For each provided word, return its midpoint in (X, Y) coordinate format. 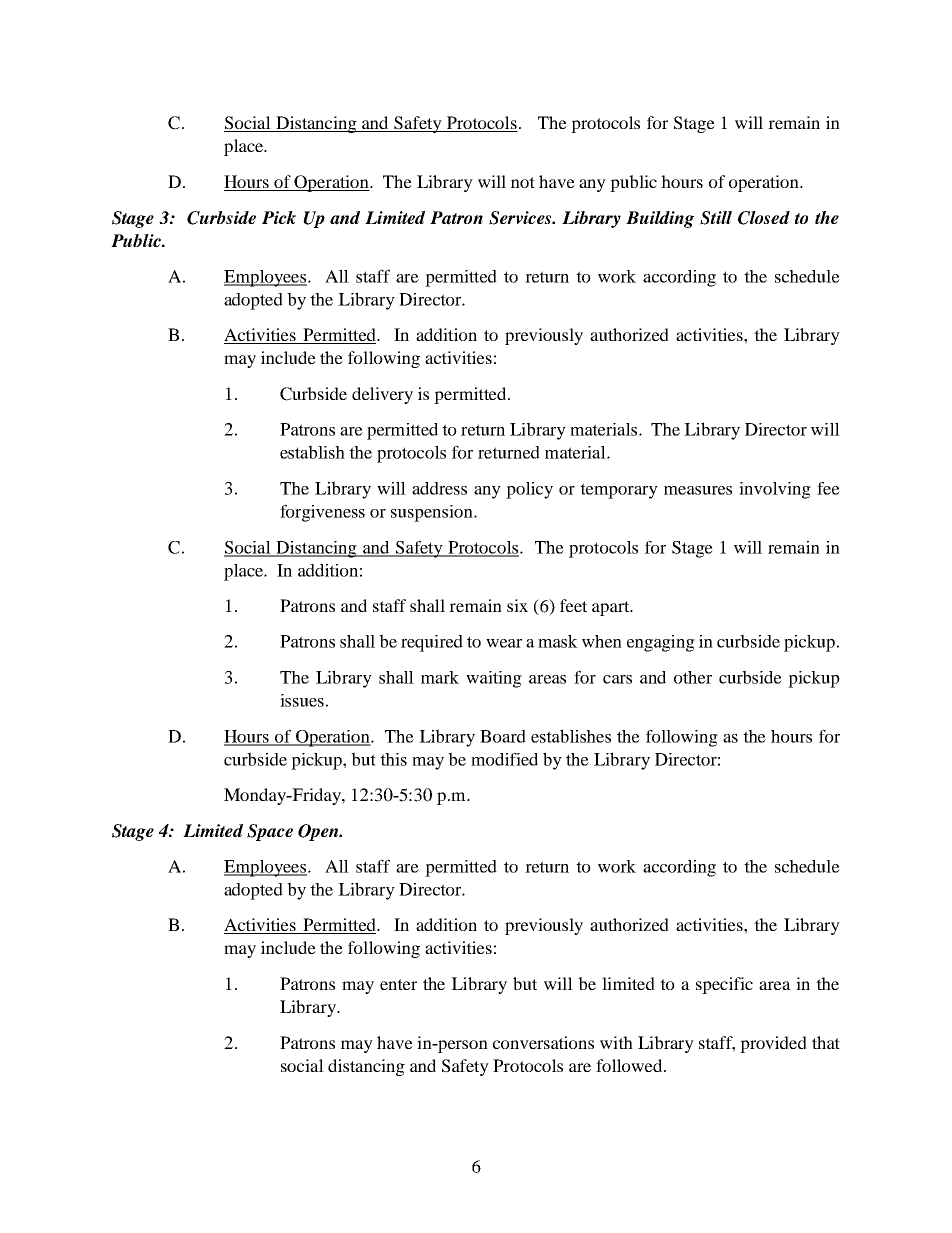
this (393, 759)
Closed (764, 218)
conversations (543, 1042)
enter (398, 984)
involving (775, 490)
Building (660, 219)
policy (529, 490)
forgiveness (322, 513)
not (523, 182)
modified (504, 759)
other (693, 677)
